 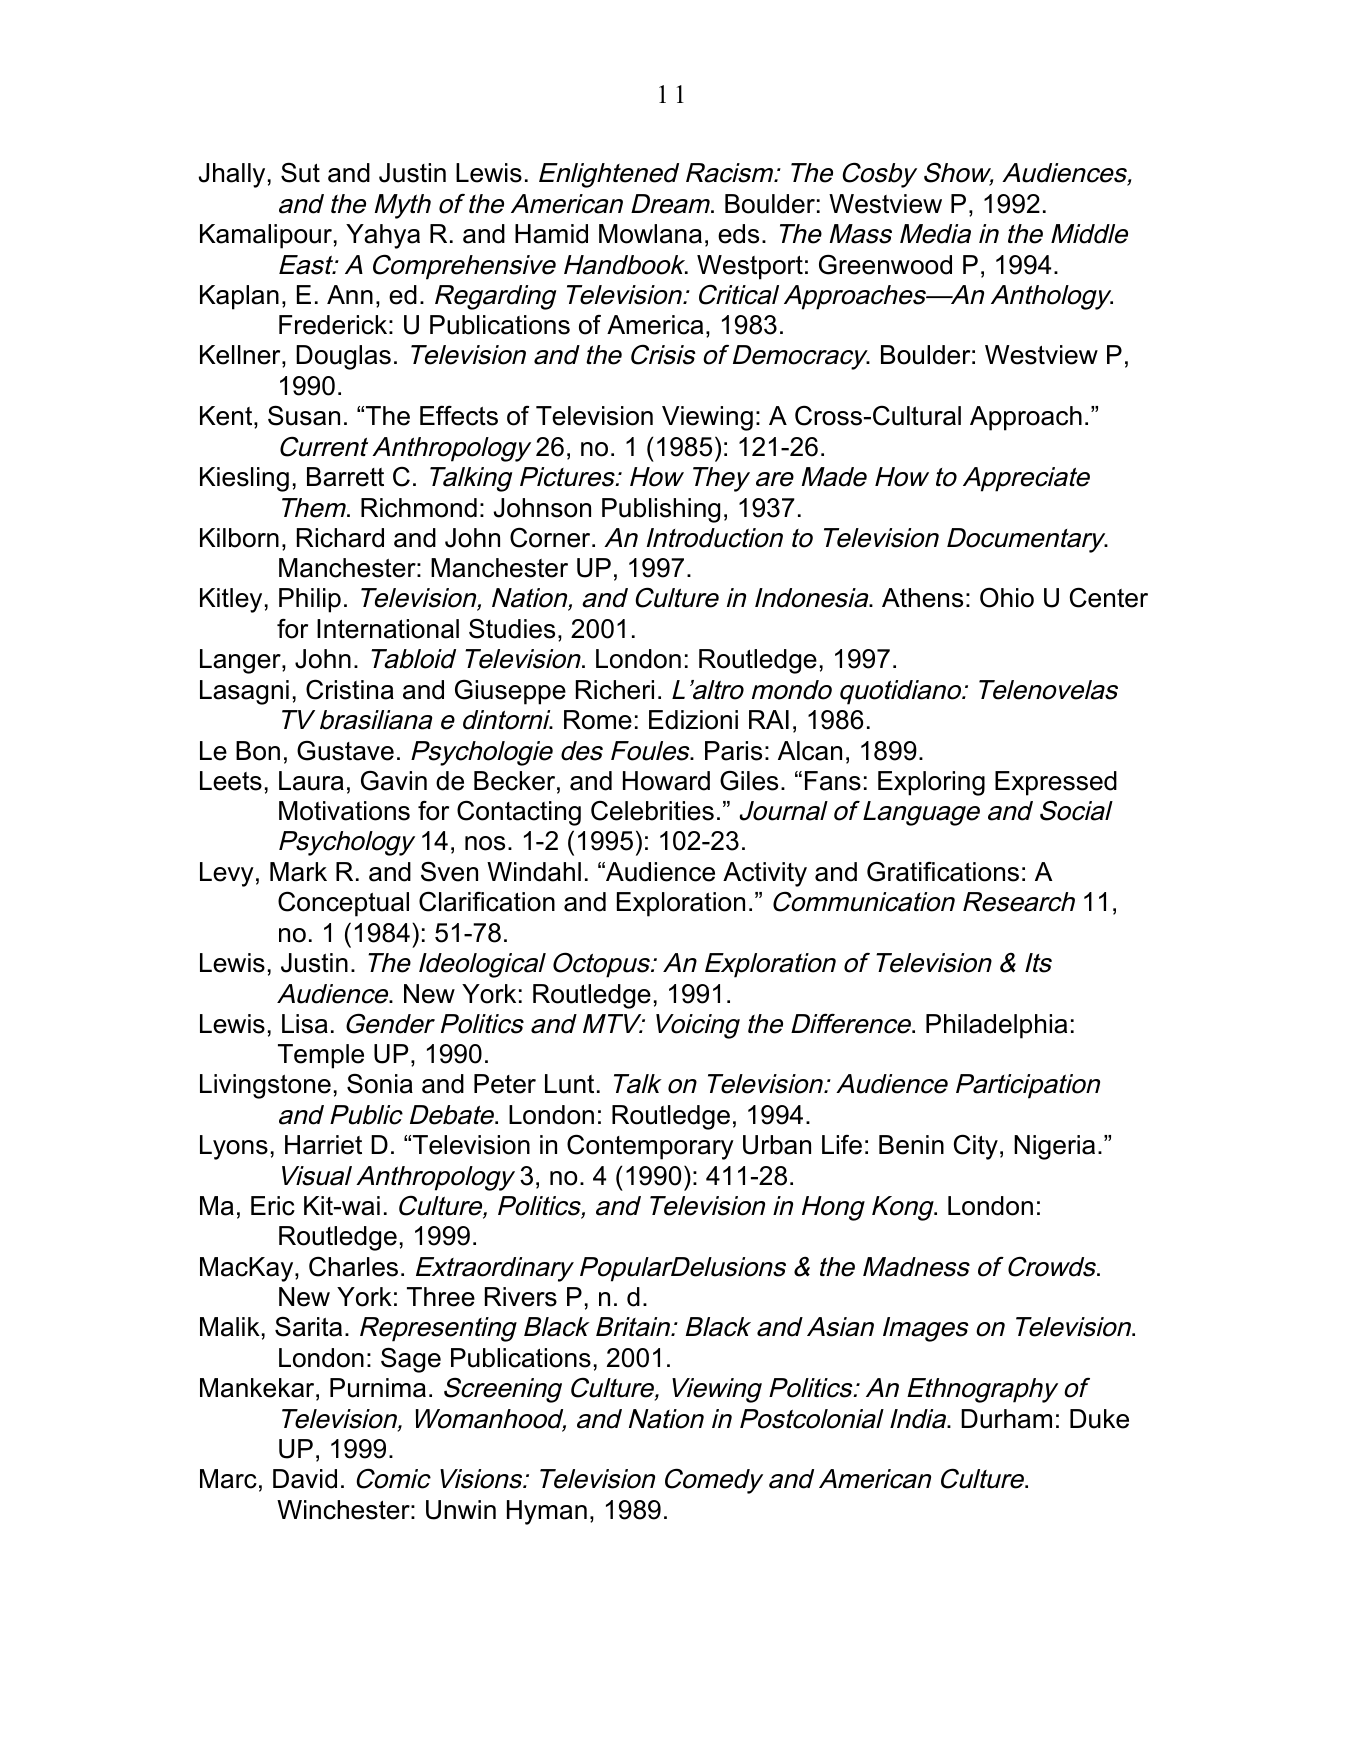 I want to click on Greenwood, so click(x=885, y=264).
